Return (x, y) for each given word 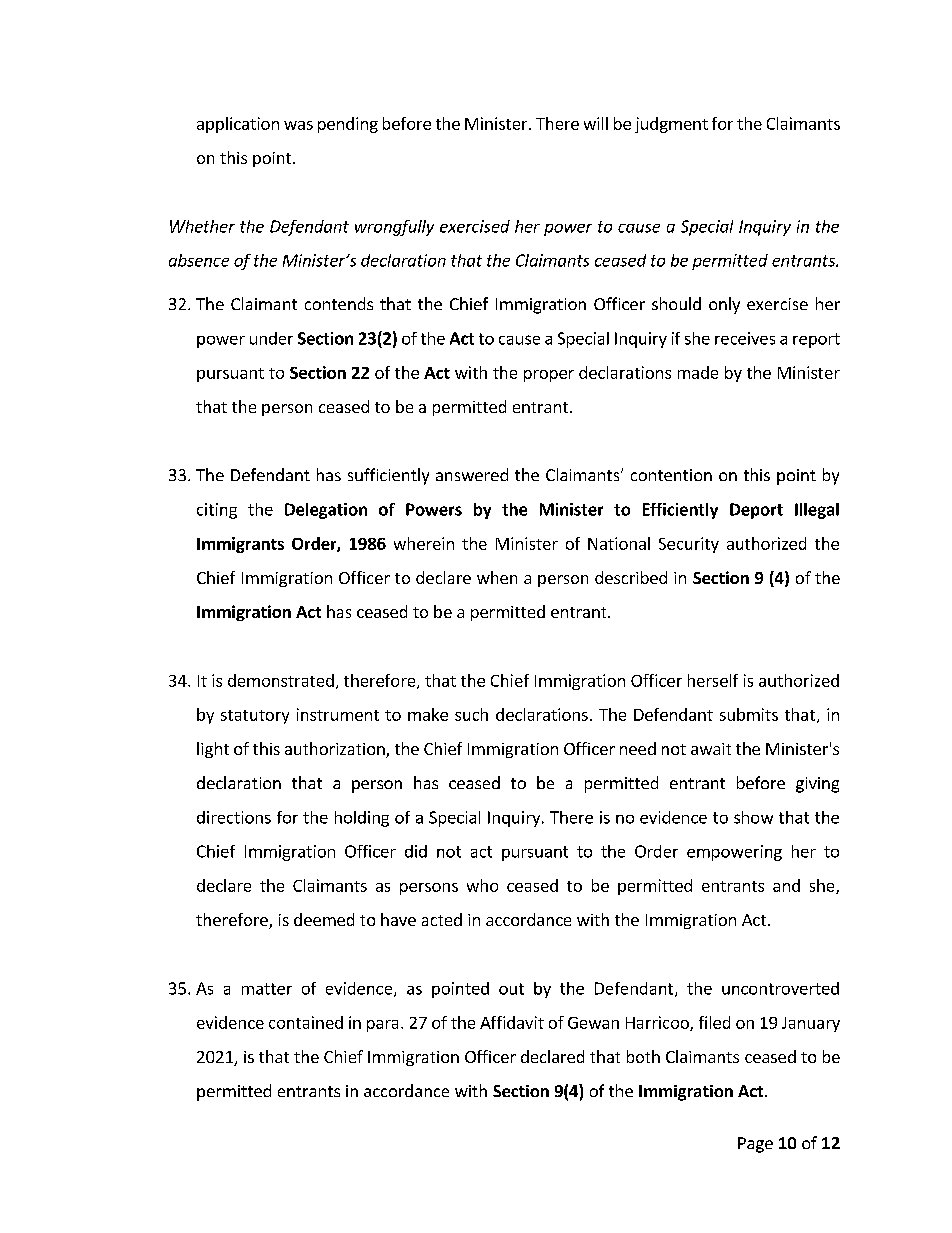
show (753, 817)
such (471, 714)
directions (234, 817)
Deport (756, 511)
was (298, 125)
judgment (671, 125)
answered (472, 474)
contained (306, 1022)
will (596, 123)
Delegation (326, 511)
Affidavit (512, 1022)
